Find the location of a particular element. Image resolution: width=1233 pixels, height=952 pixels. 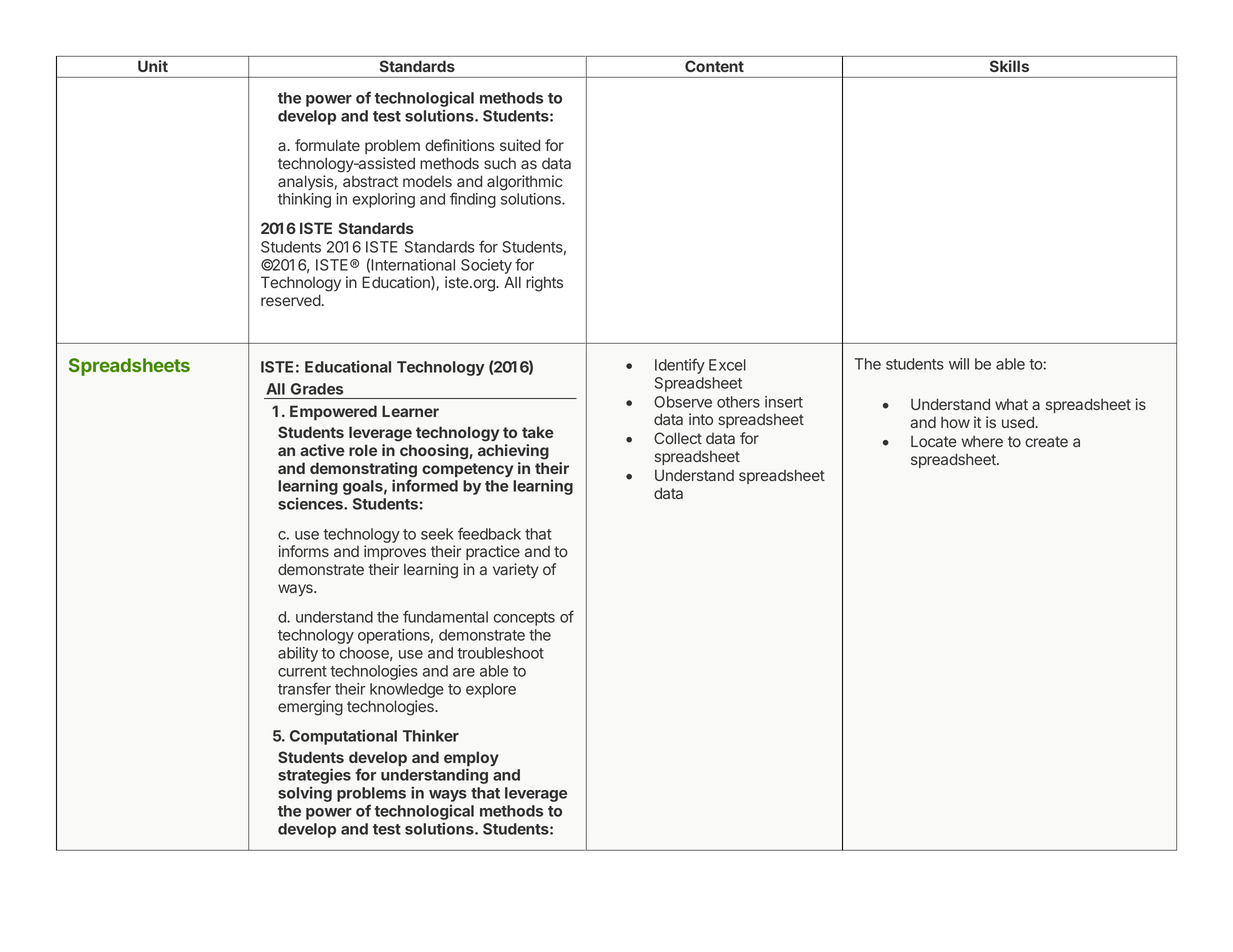

explore is located at coordinates (491, 690).
